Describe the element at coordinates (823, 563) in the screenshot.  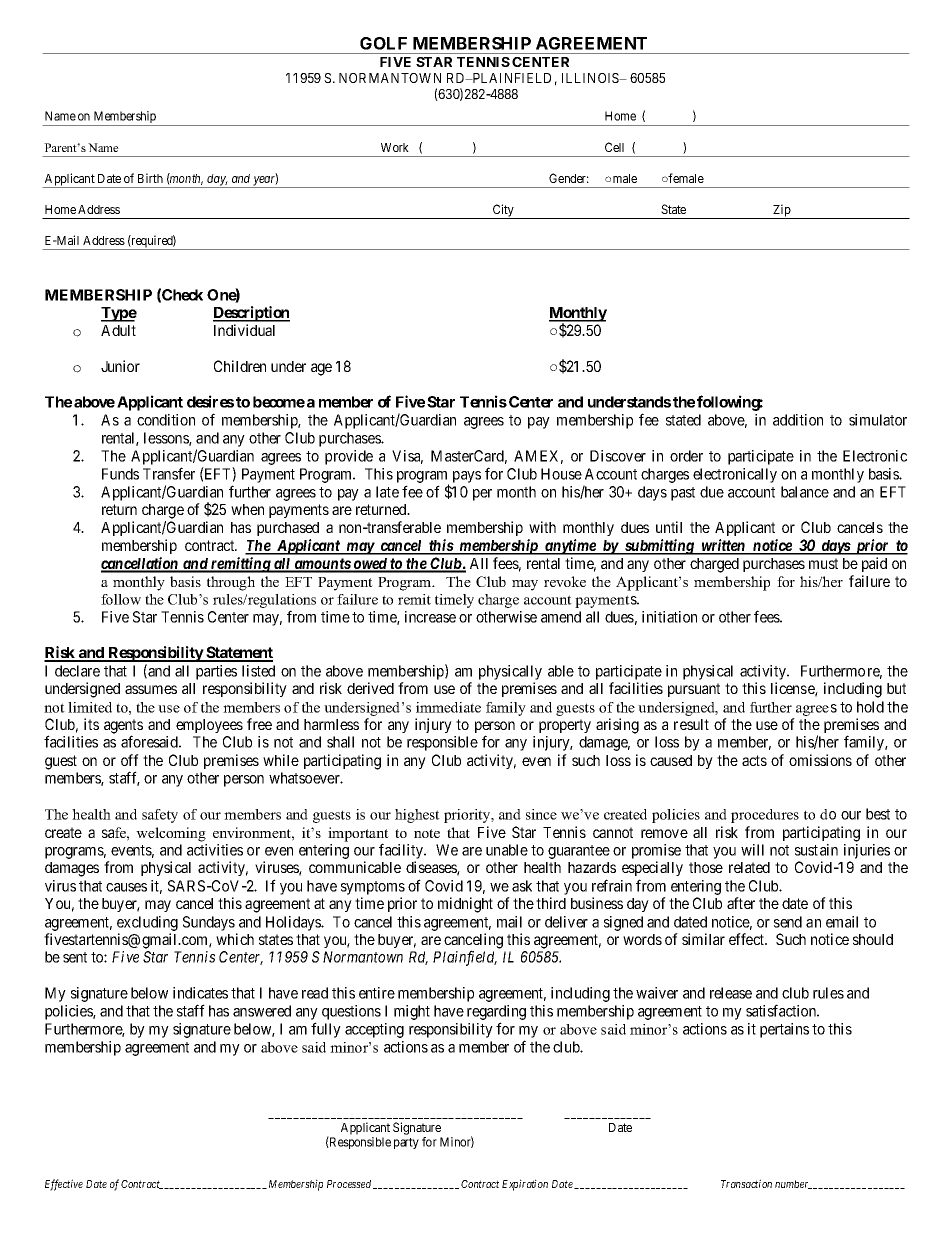
I see `must` at that location.
